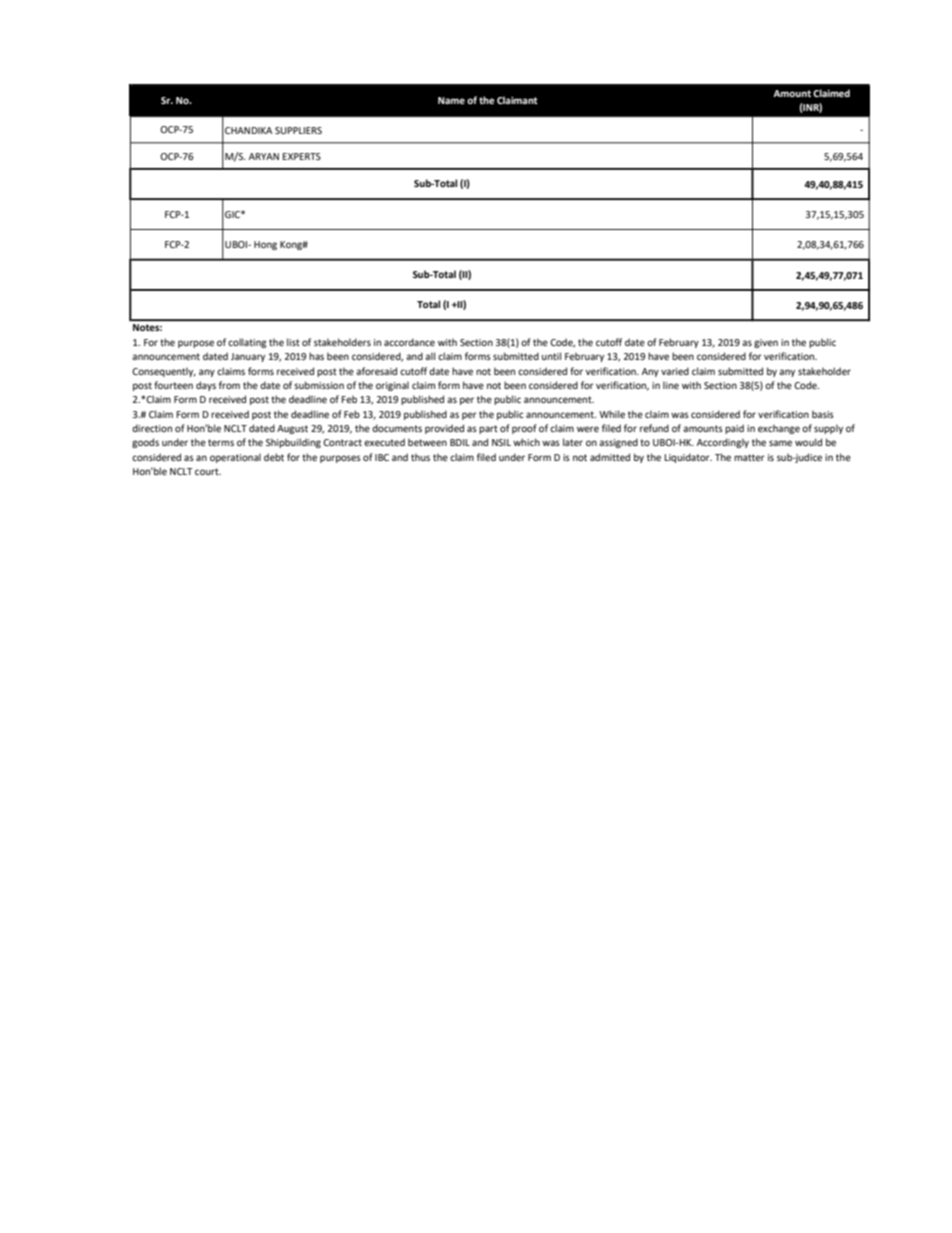 This page has width=952, height=1233. What do you see at coordinates (766, 343) in the page?
I see `given` at bounding box center [766, 343].
